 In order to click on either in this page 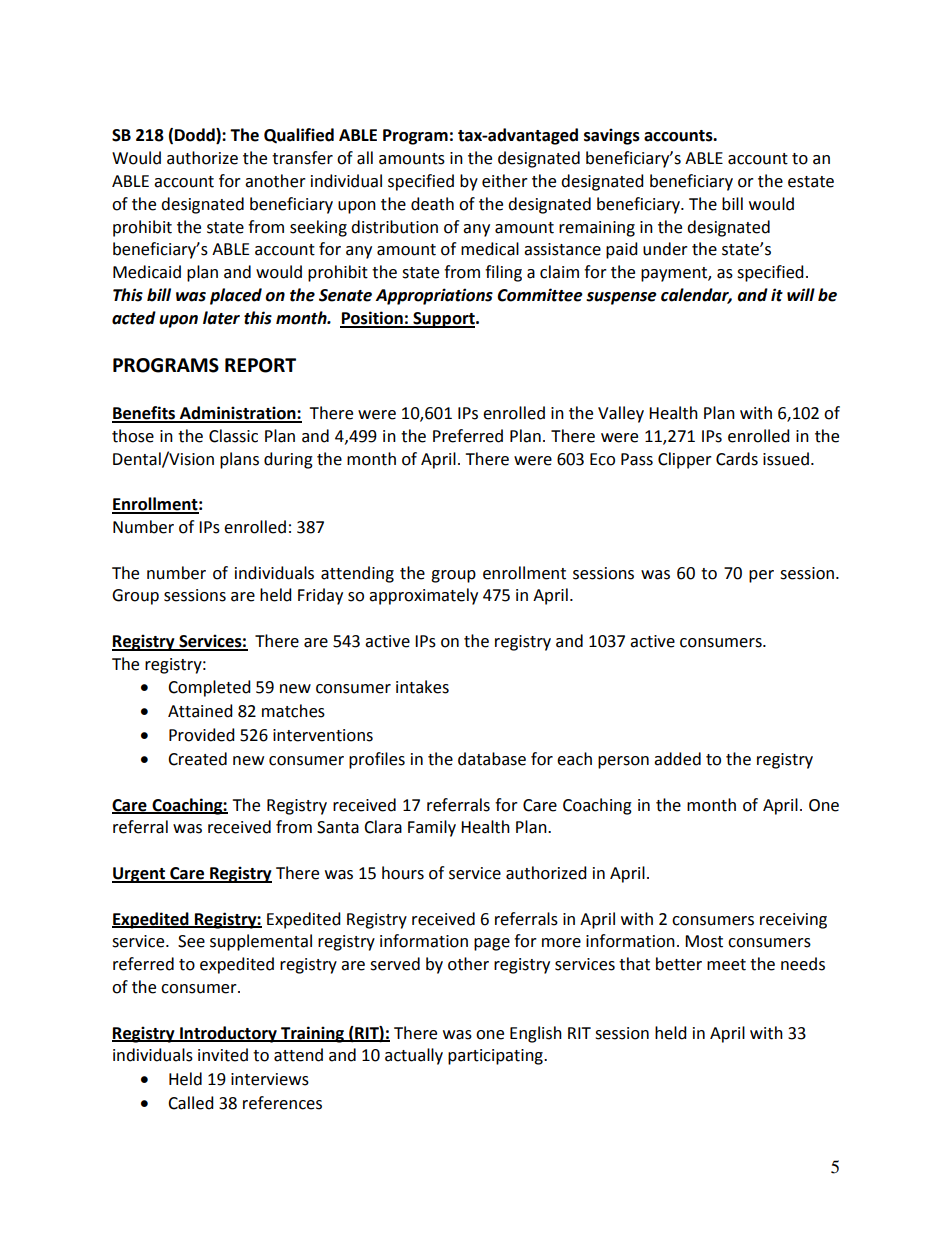, I will do `click(505, 181)`.
